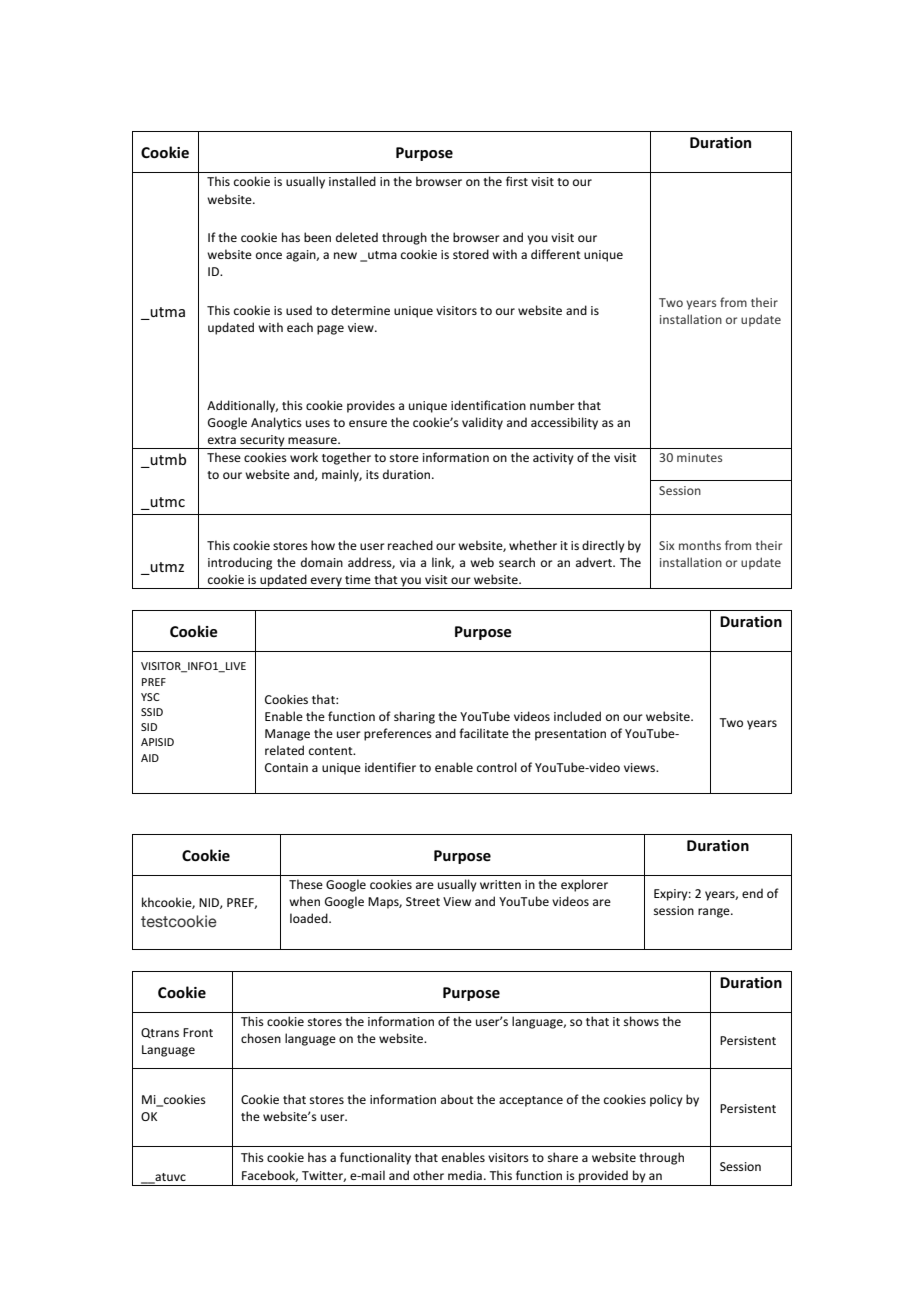 Image resolution: width=924 pixels, height=1308 pixels. What do you see at coordinates (414, 717) in the document?
I see `sharing` at bounding box center [414, 717].
